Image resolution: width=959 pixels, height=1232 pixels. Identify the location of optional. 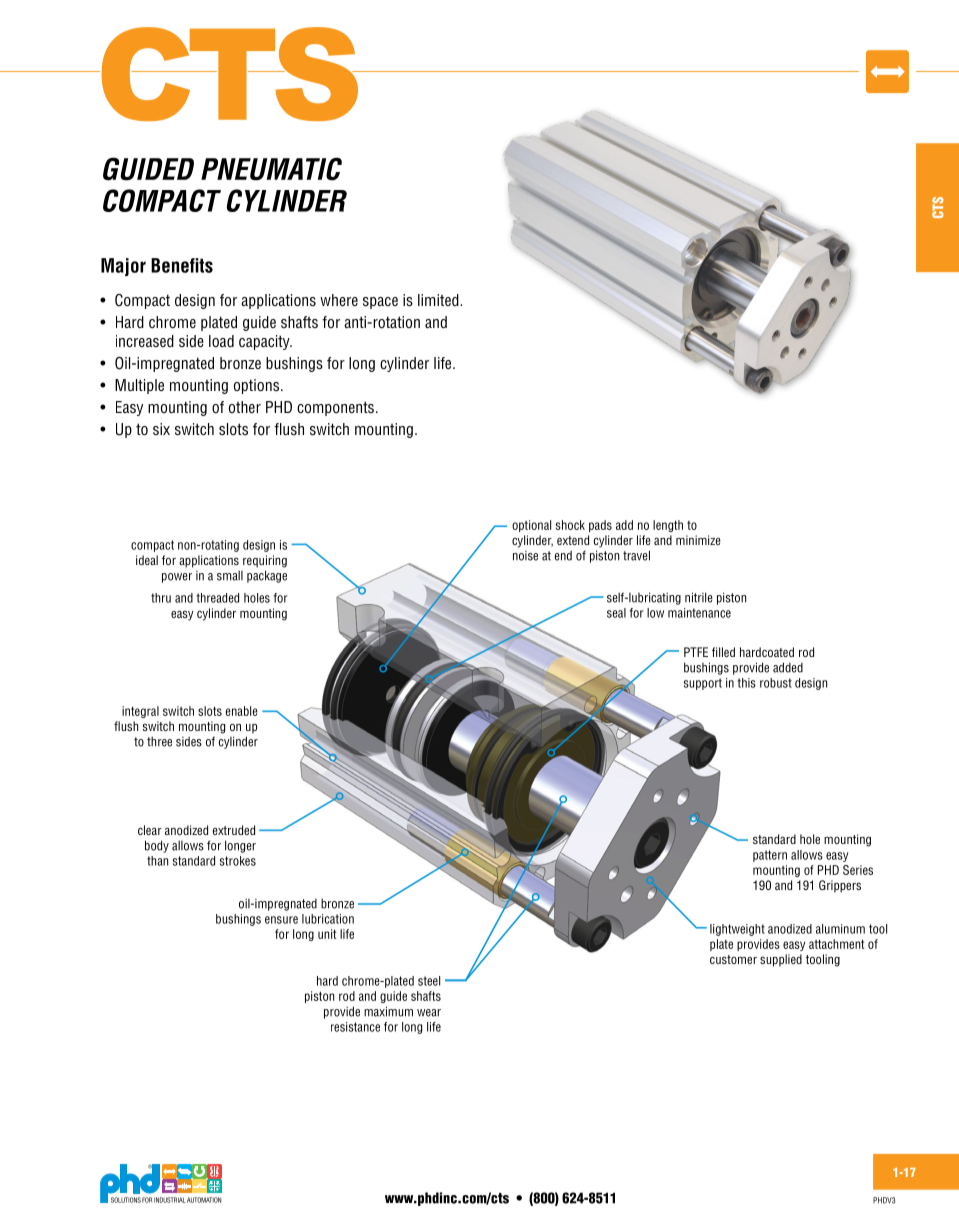
(531, 526).
